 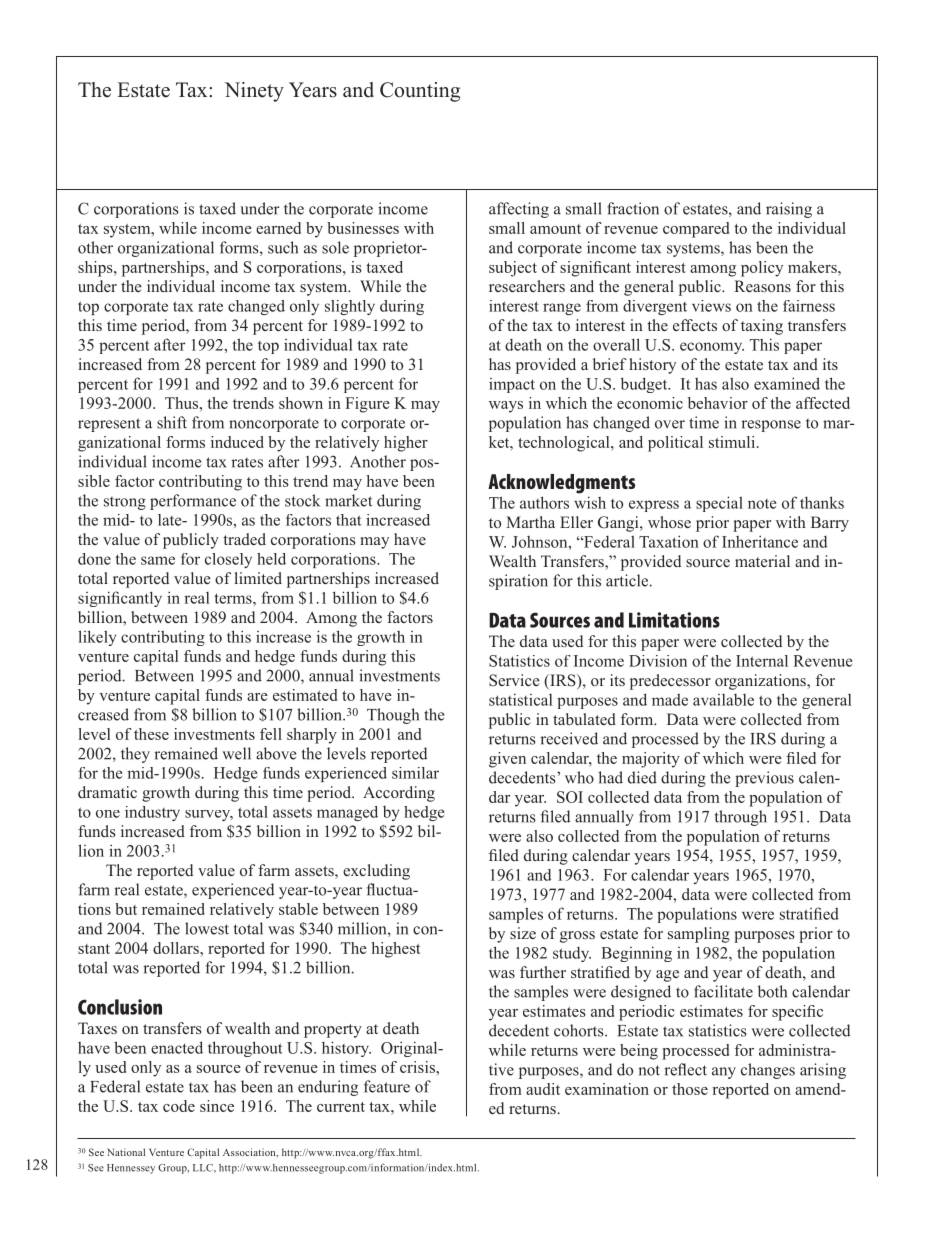 I want to click on those, so click(x=690, y=1089).
